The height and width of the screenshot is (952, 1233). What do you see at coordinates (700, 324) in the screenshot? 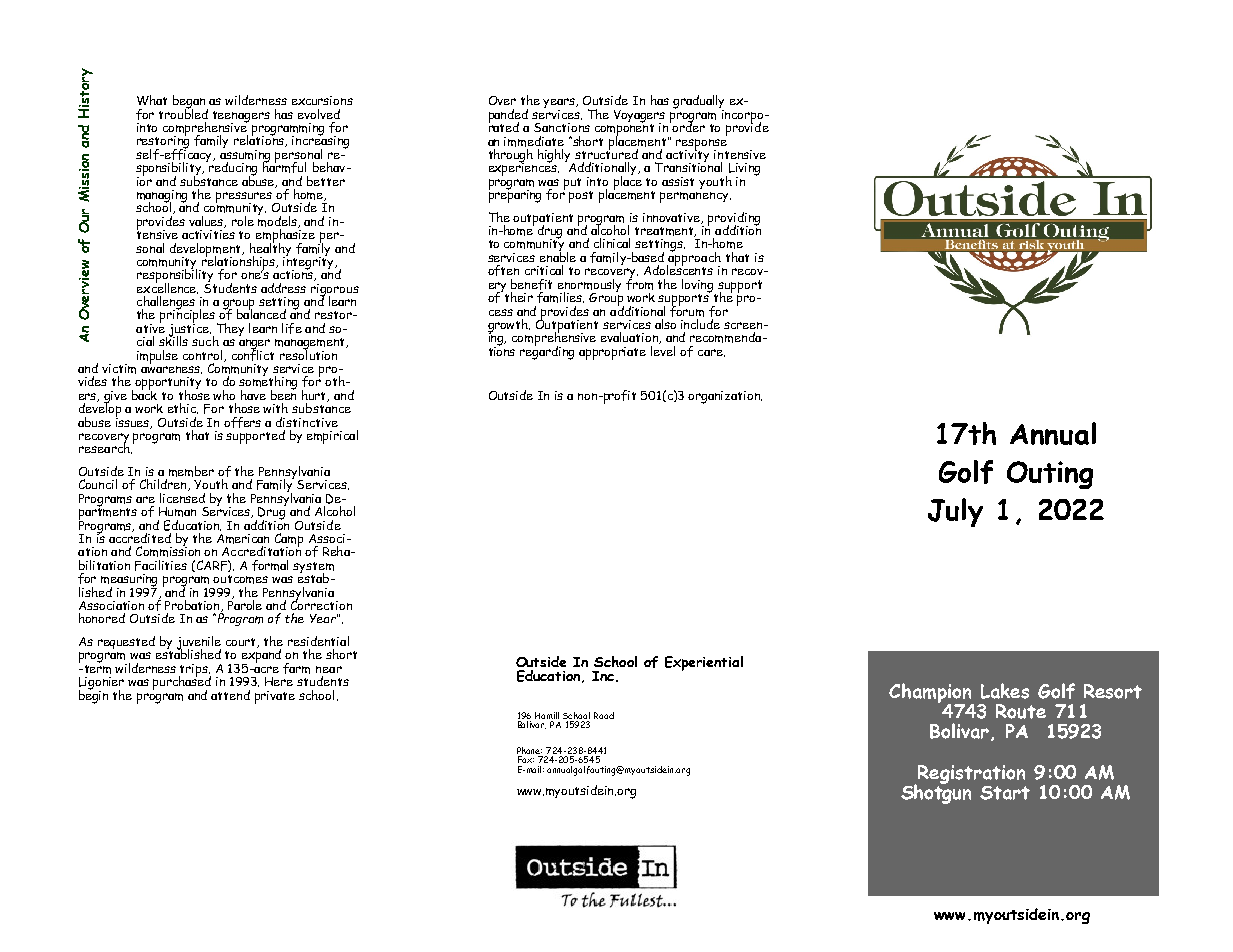
I see `include` at bounding box center [700, 324].
